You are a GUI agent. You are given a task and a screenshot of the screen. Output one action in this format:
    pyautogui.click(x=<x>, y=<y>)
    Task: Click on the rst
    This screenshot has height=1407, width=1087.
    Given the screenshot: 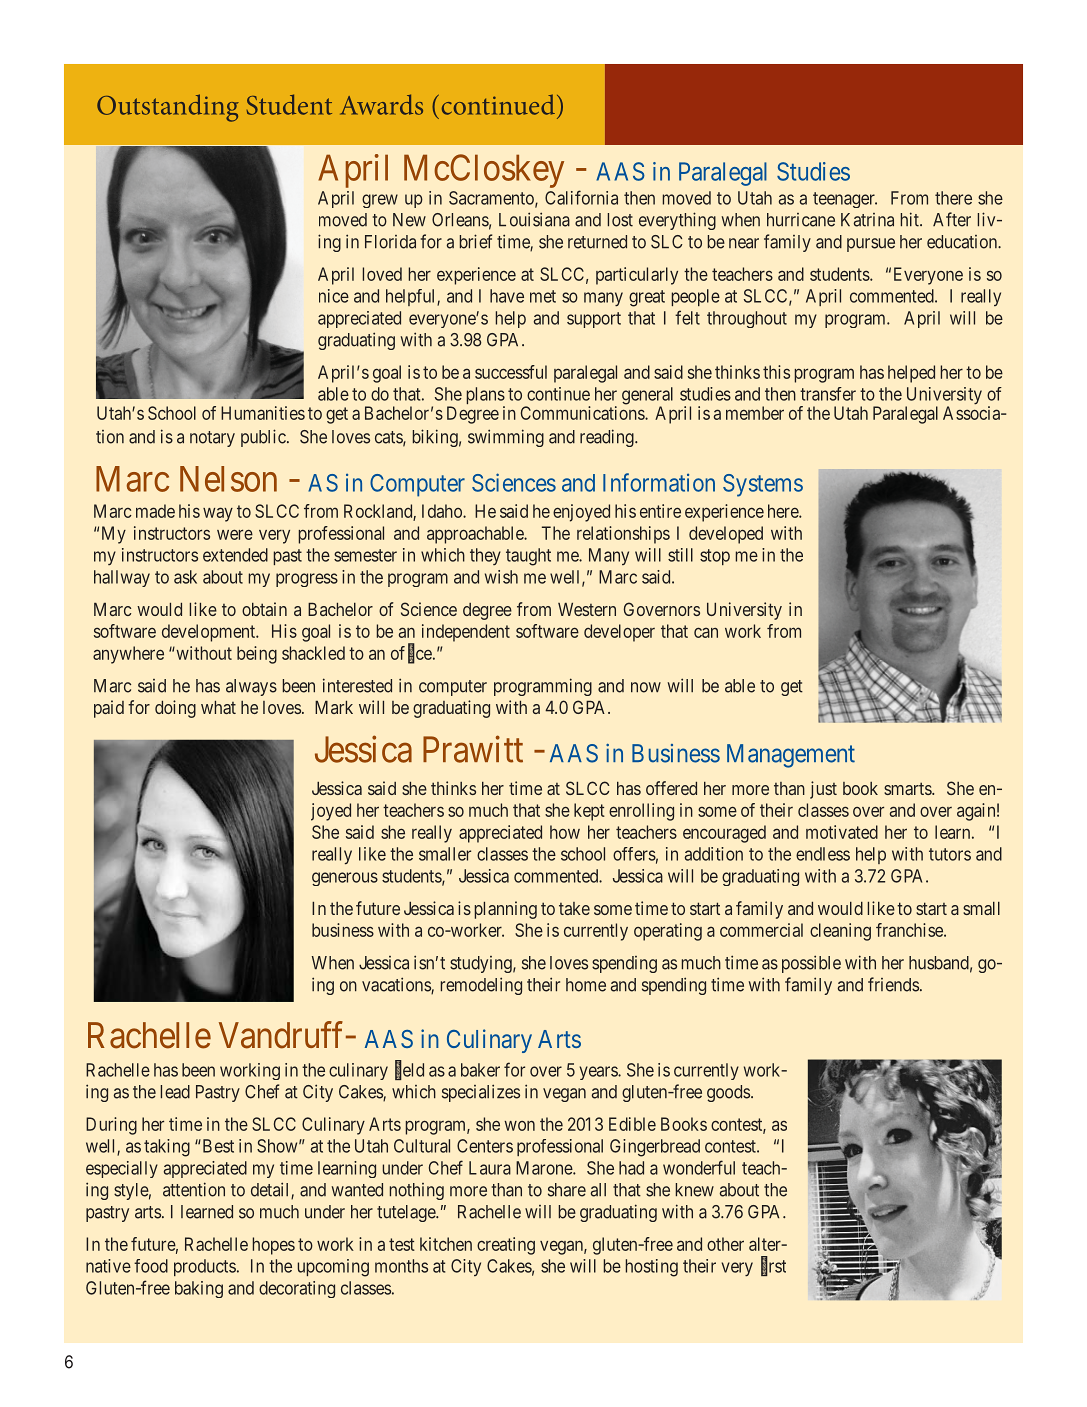 What is the action you would take?
    pyautogui.click(x=777, y=1266)
